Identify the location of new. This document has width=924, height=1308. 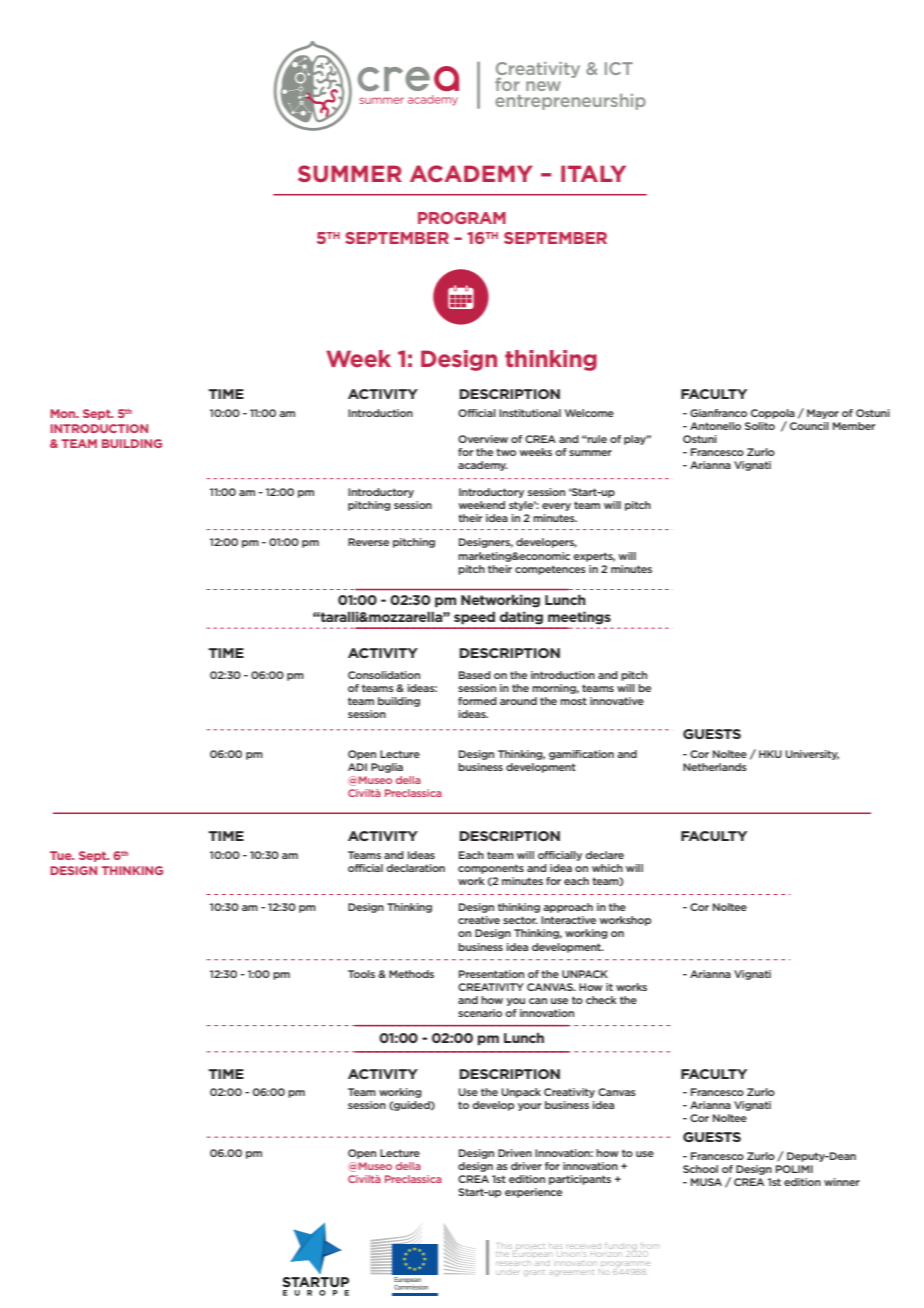
(543, 86).
